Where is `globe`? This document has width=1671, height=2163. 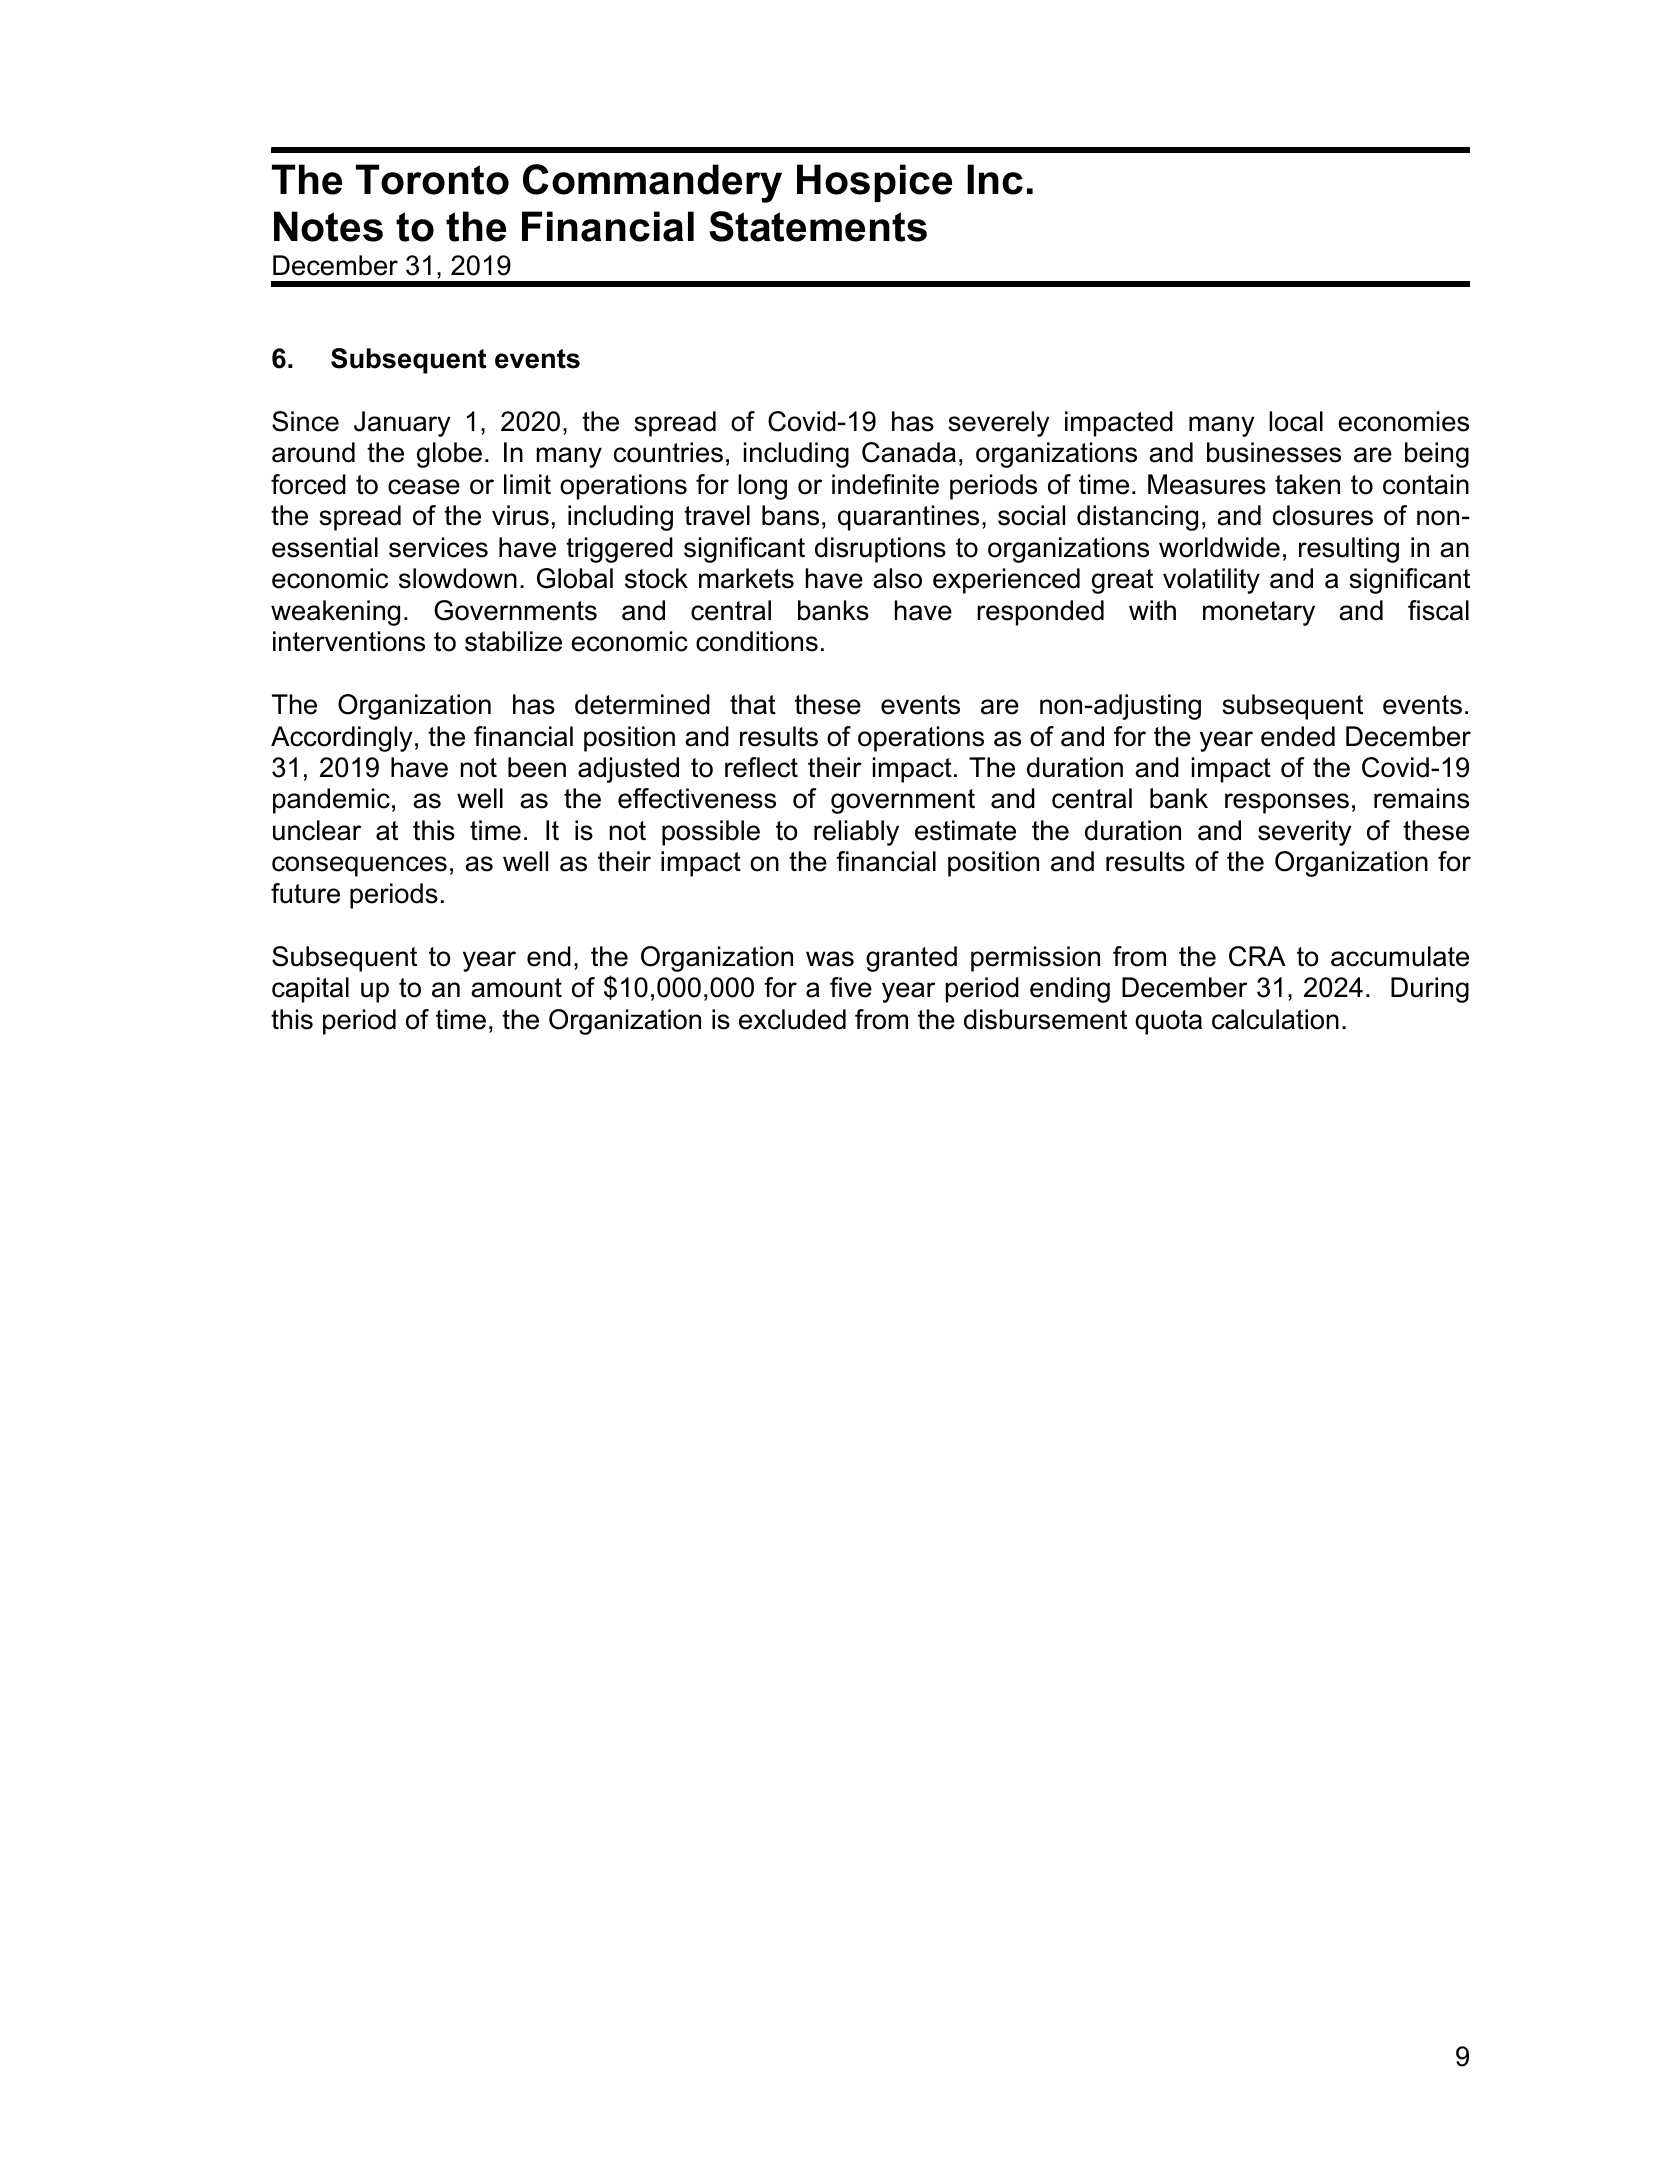 globe is located at coordinates (449, 455).
